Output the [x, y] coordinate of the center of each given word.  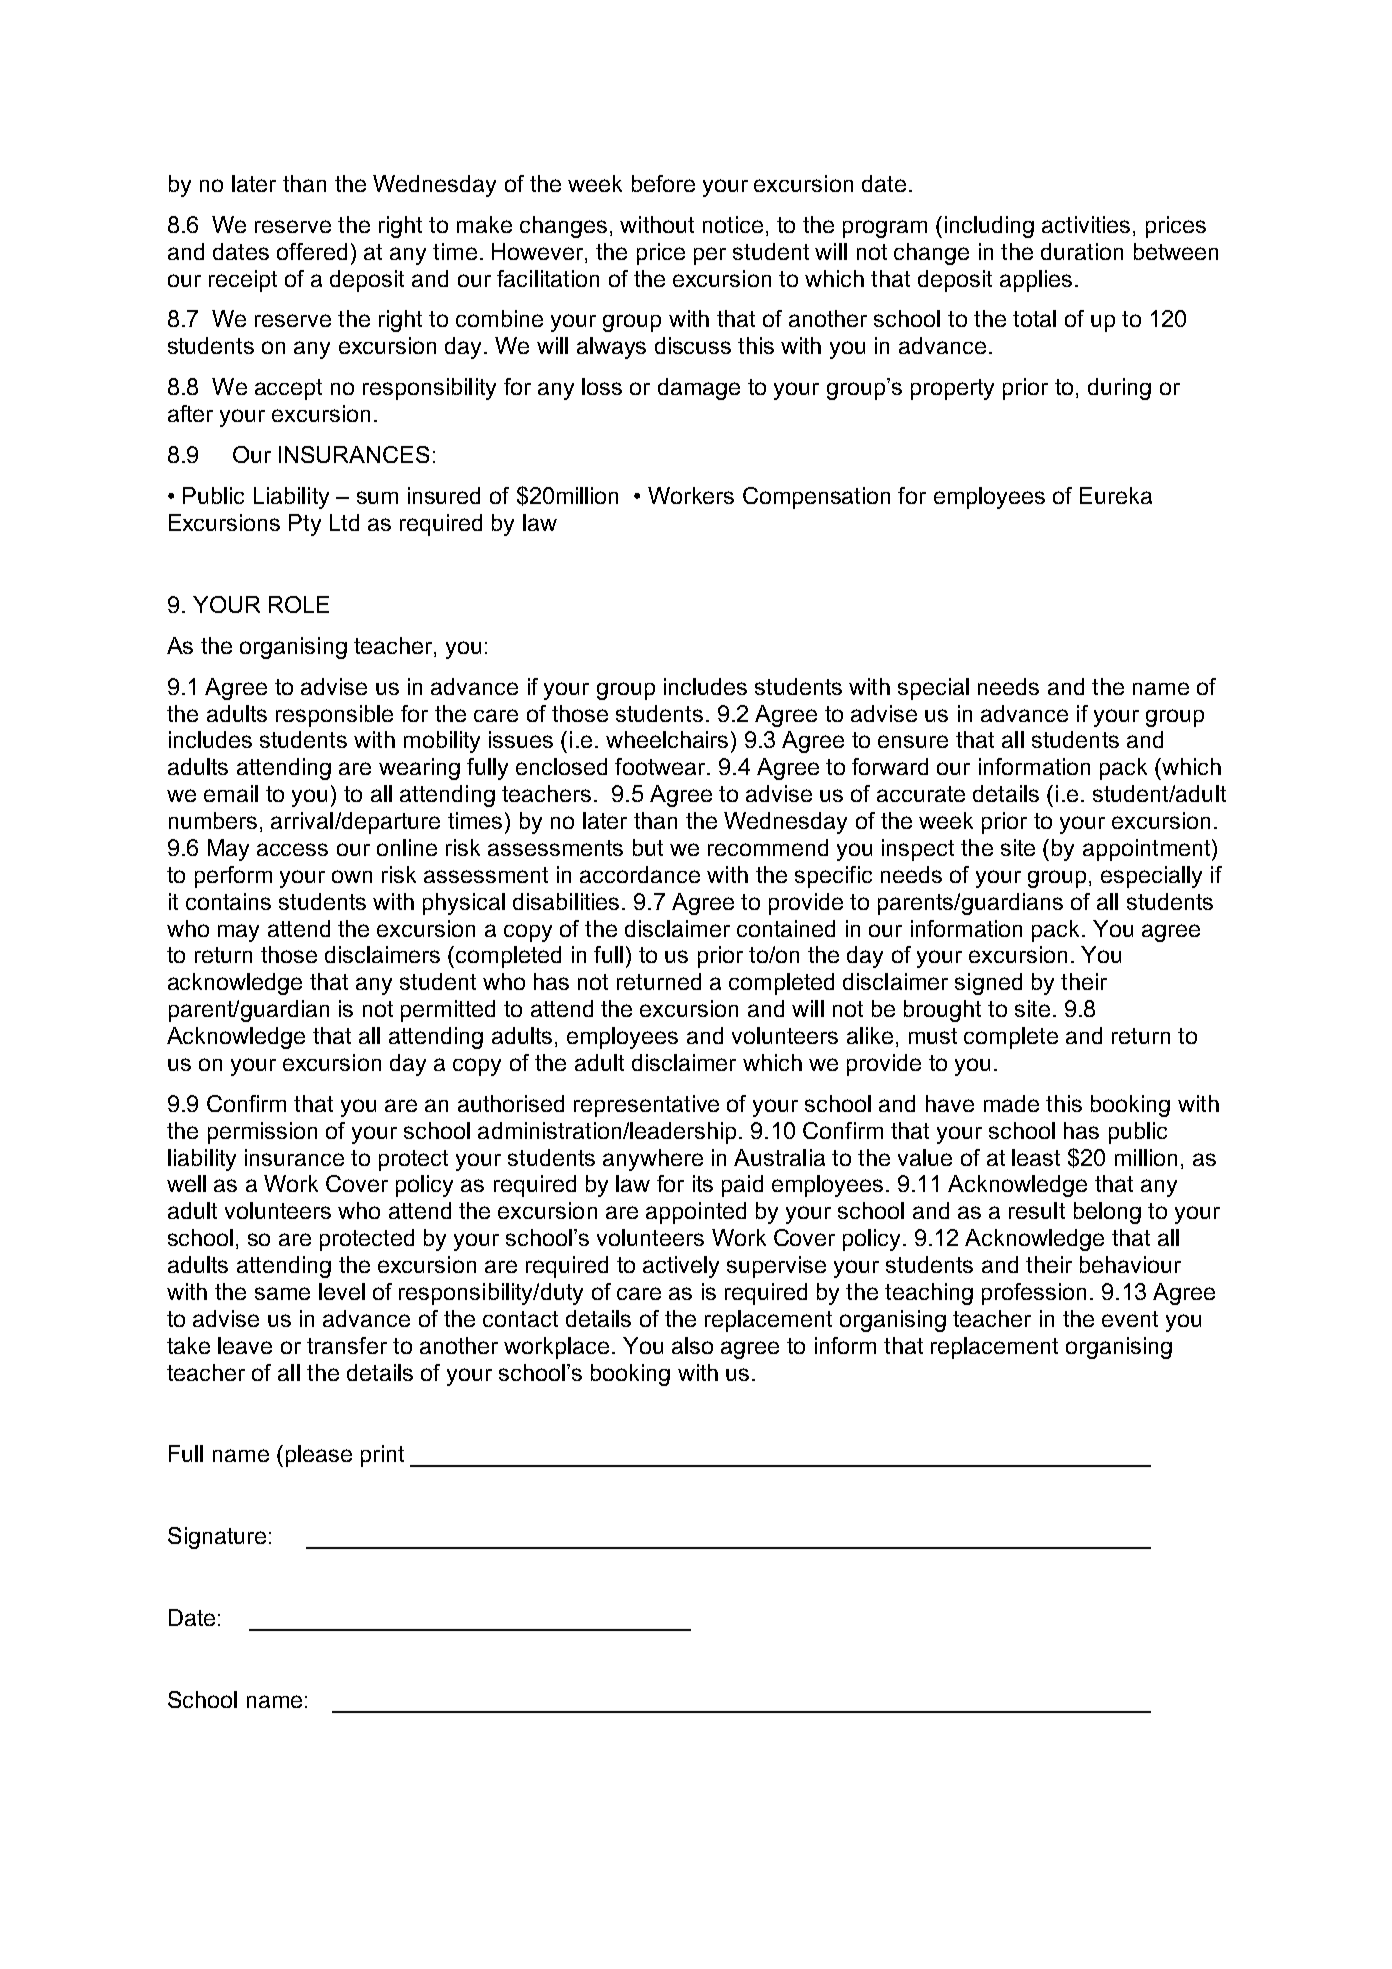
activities [1086, 224]
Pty [305, 525]
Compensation [816, 498]
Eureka [1116, 495]
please [319, 1456]
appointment [1148, 850]
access [292, 849]
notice [733, 224]
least [1036, 1157]
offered [312, 251]
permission [262, 1133]
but [648, 847]
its [703, 1183]
